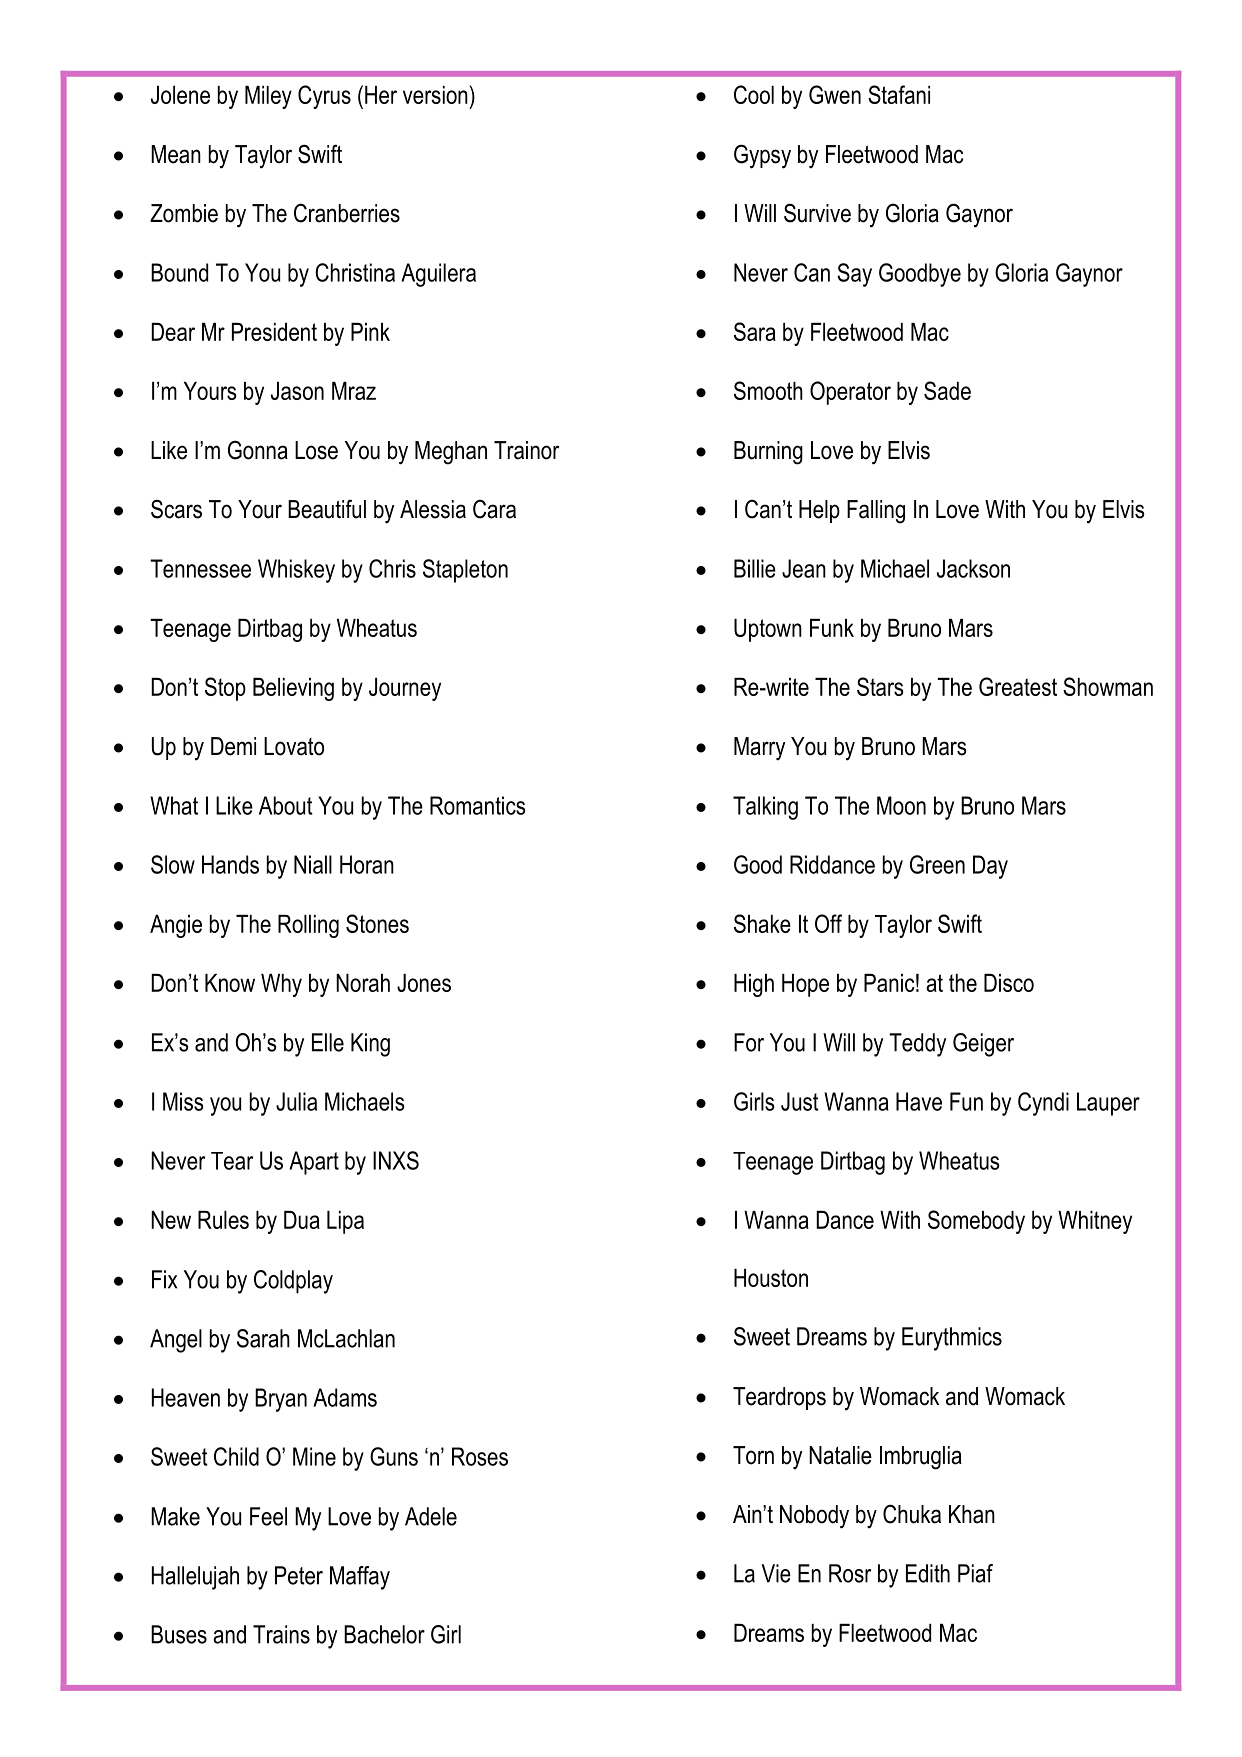 The image size is (1242, 1757). I want to click on Miley, so click(268, 97).
